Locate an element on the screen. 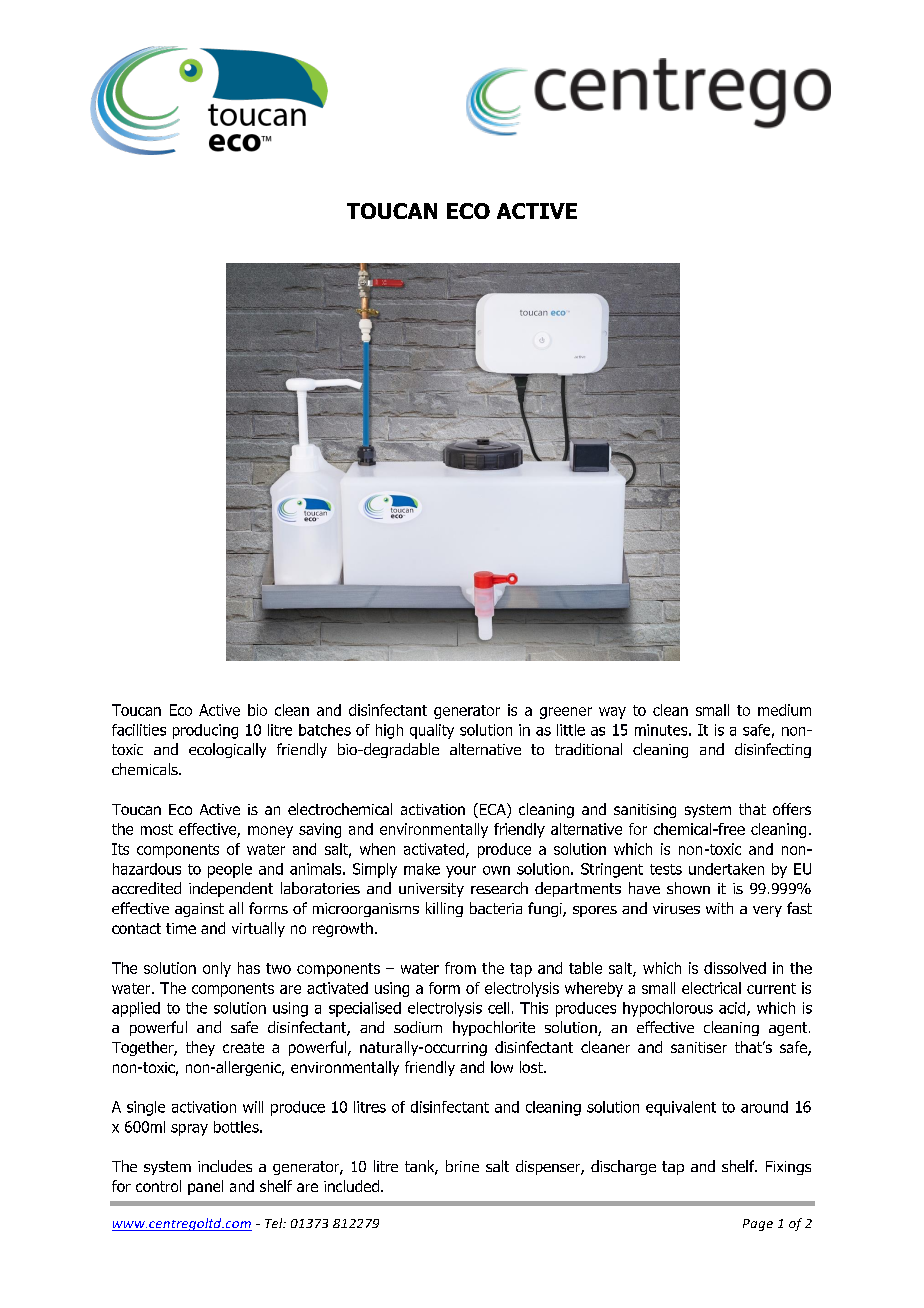 This screenshot has height=1308, width=924. medium is located at coordinates (784, 710).
